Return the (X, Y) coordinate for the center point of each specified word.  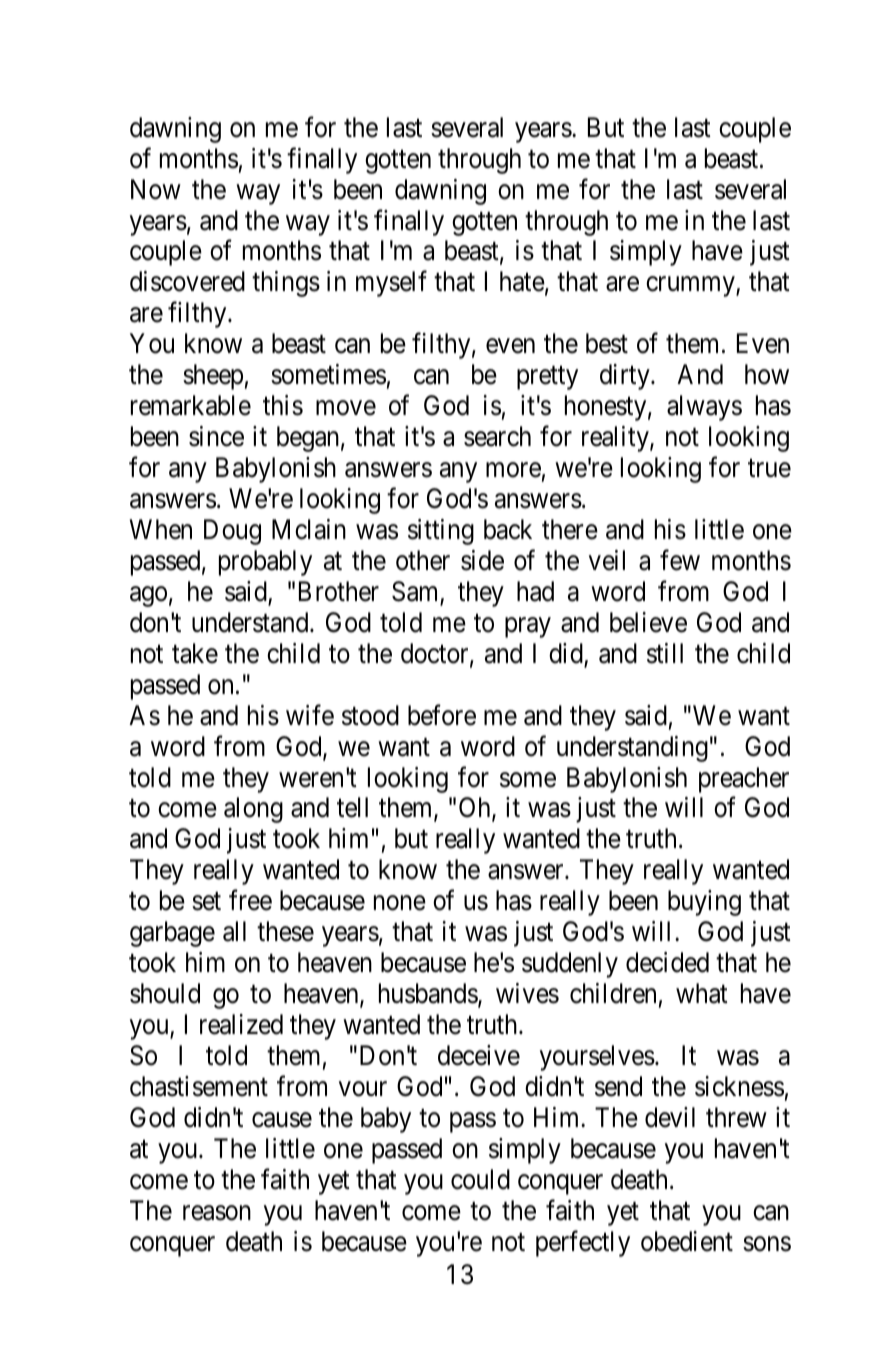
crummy (691, 287)
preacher (744, 780)
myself (391, 284)
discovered (187, 281)
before (442, 715)
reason (217, 1213)
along (253, 810)
